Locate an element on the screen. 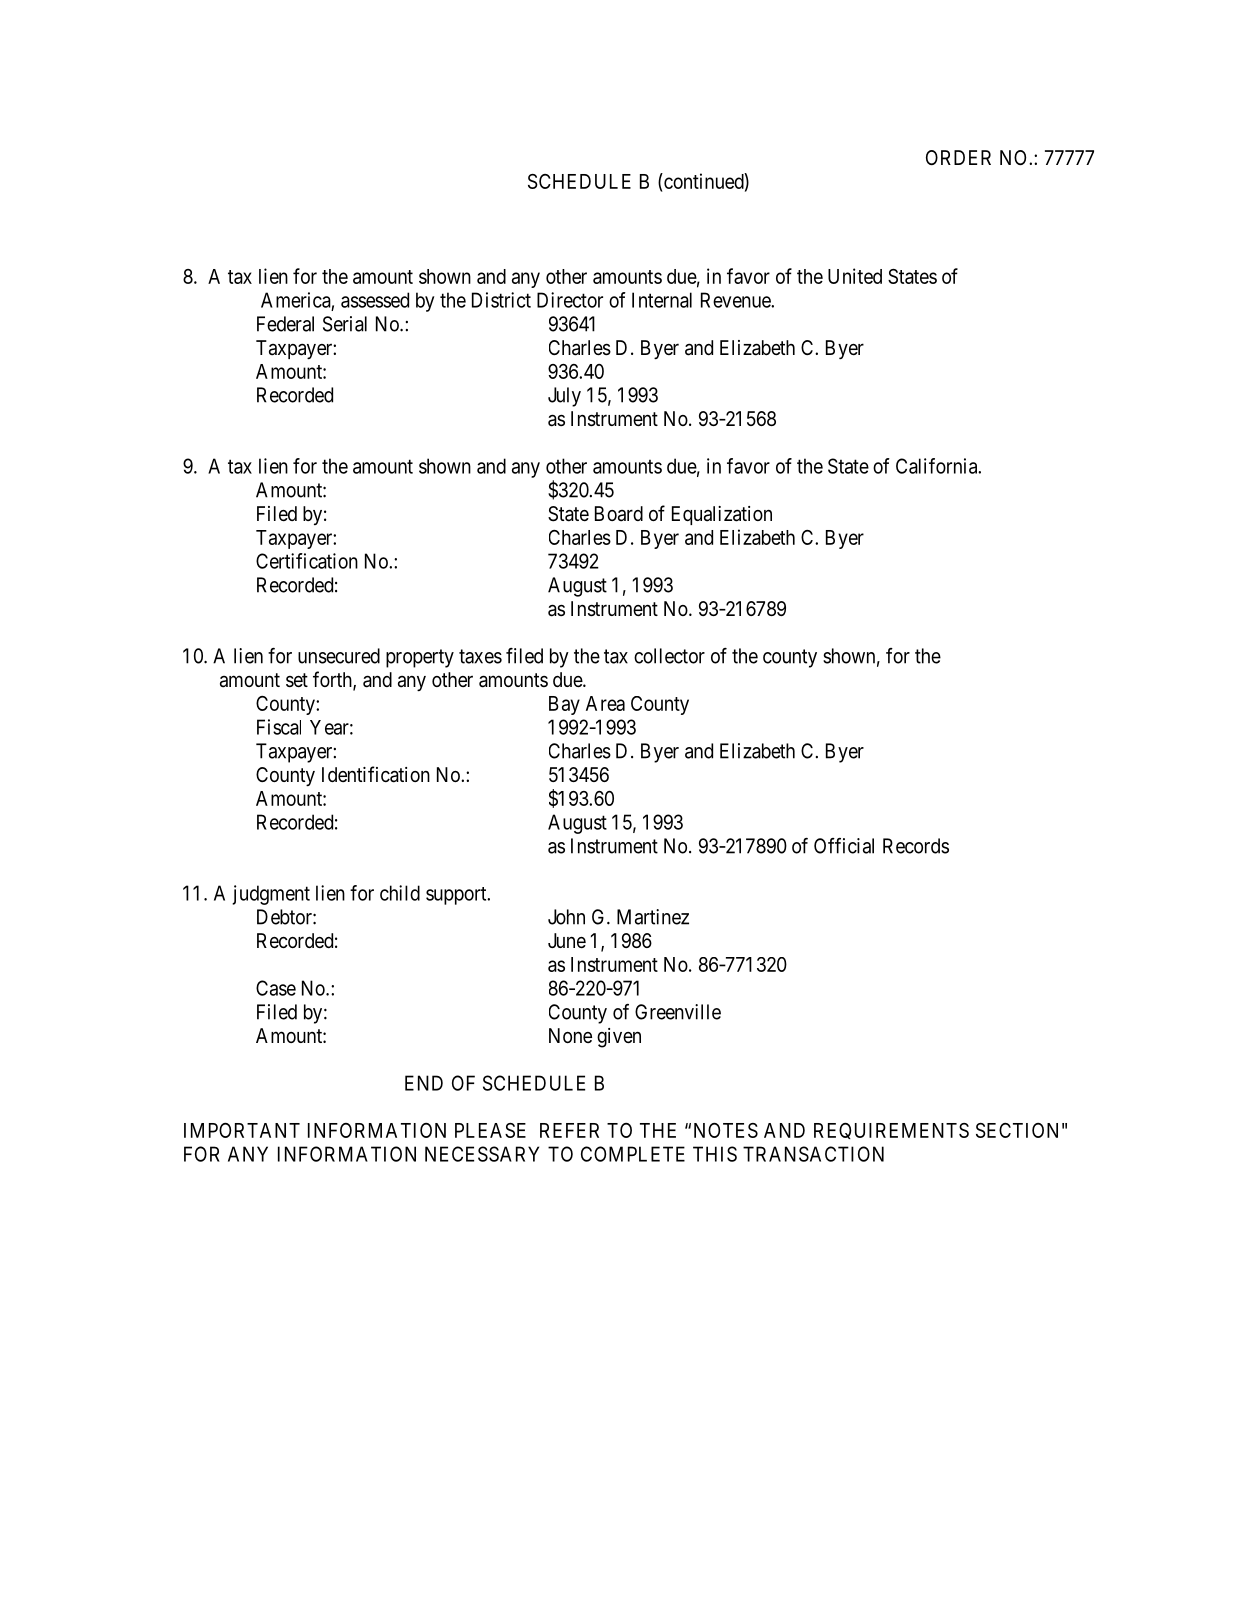 The height and width of the screenshot is (1606, 1241). Official is located at coordinates (844, 846).
